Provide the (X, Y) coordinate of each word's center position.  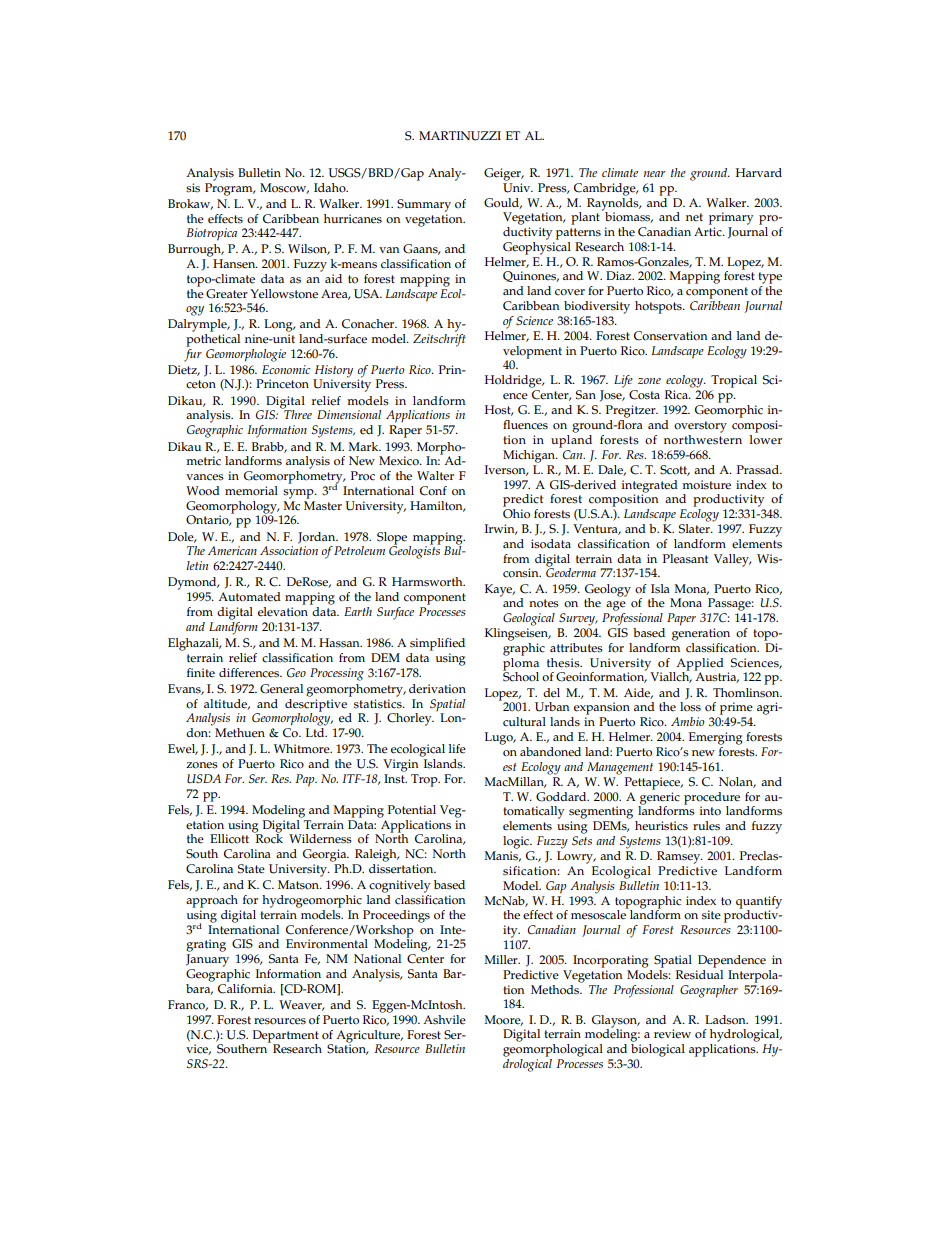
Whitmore (303, 749)
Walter (435, 476)
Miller (502, 959)
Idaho (331, 188)
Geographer (709, 991)
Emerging (715, 738)
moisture (706, 485)
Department (286, 1036)
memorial (251, 491)
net (694, 217)
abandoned (550, 752)
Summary (424, 205)
